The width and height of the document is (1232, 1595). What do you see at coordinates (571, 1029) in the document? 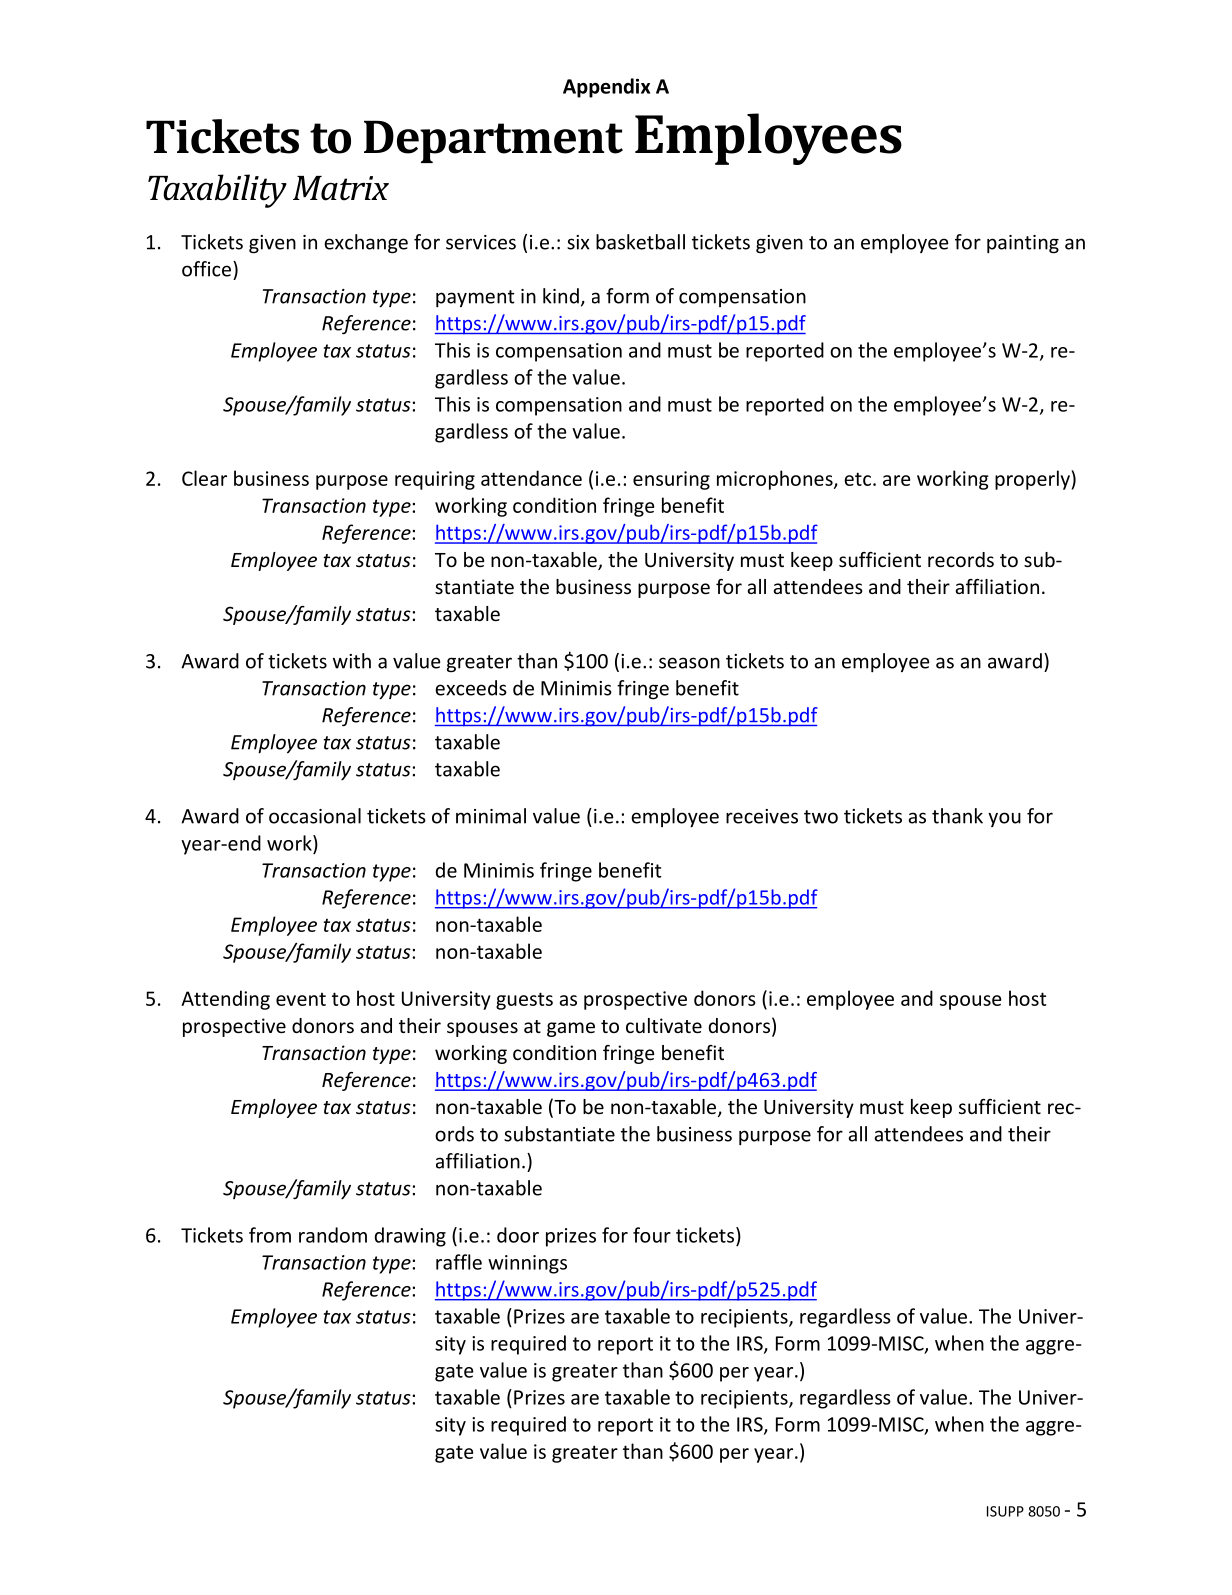
I see `game` at bounding box center [571, 1029].
